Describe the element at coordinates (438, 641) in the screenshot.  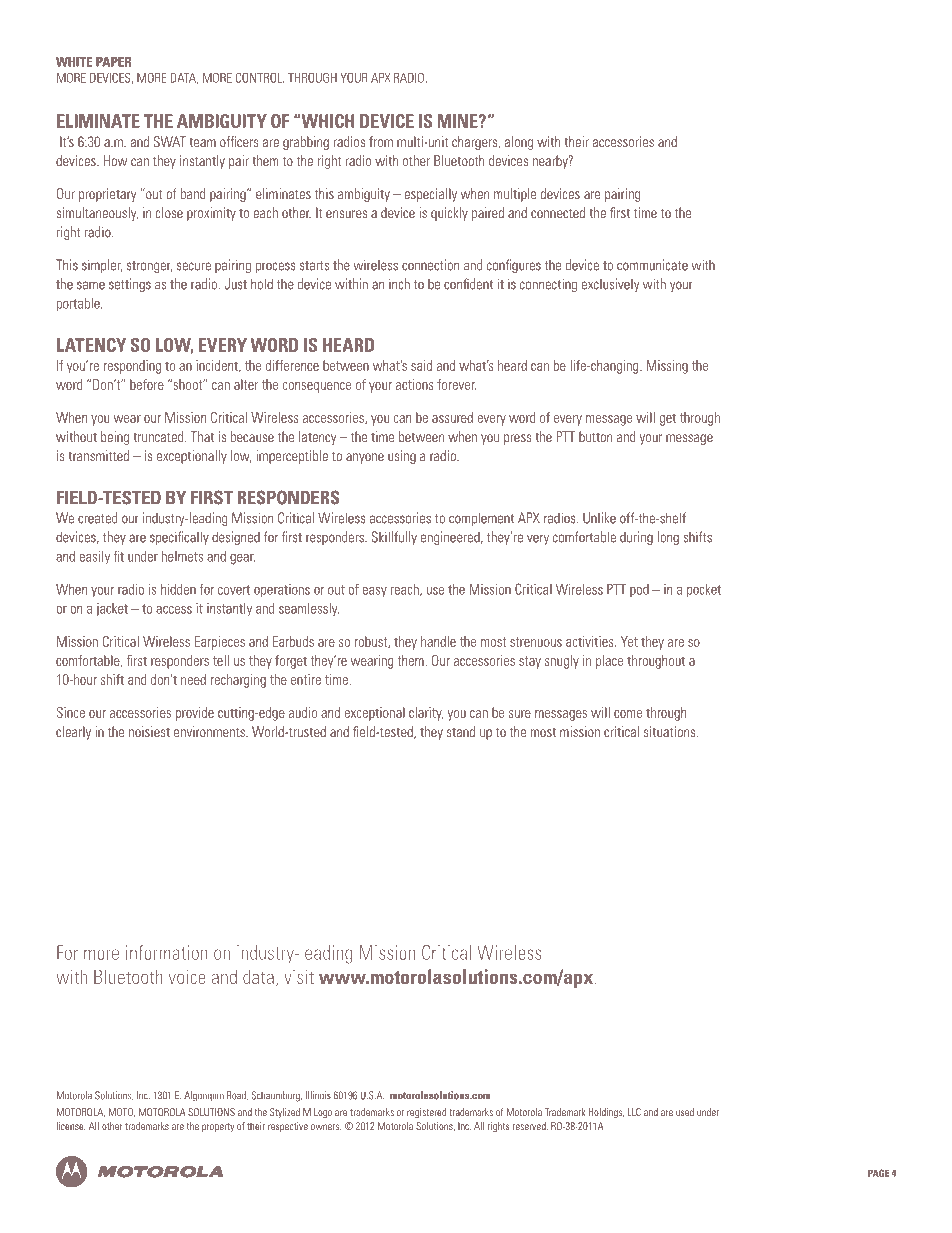
I see `handle` at that location.
